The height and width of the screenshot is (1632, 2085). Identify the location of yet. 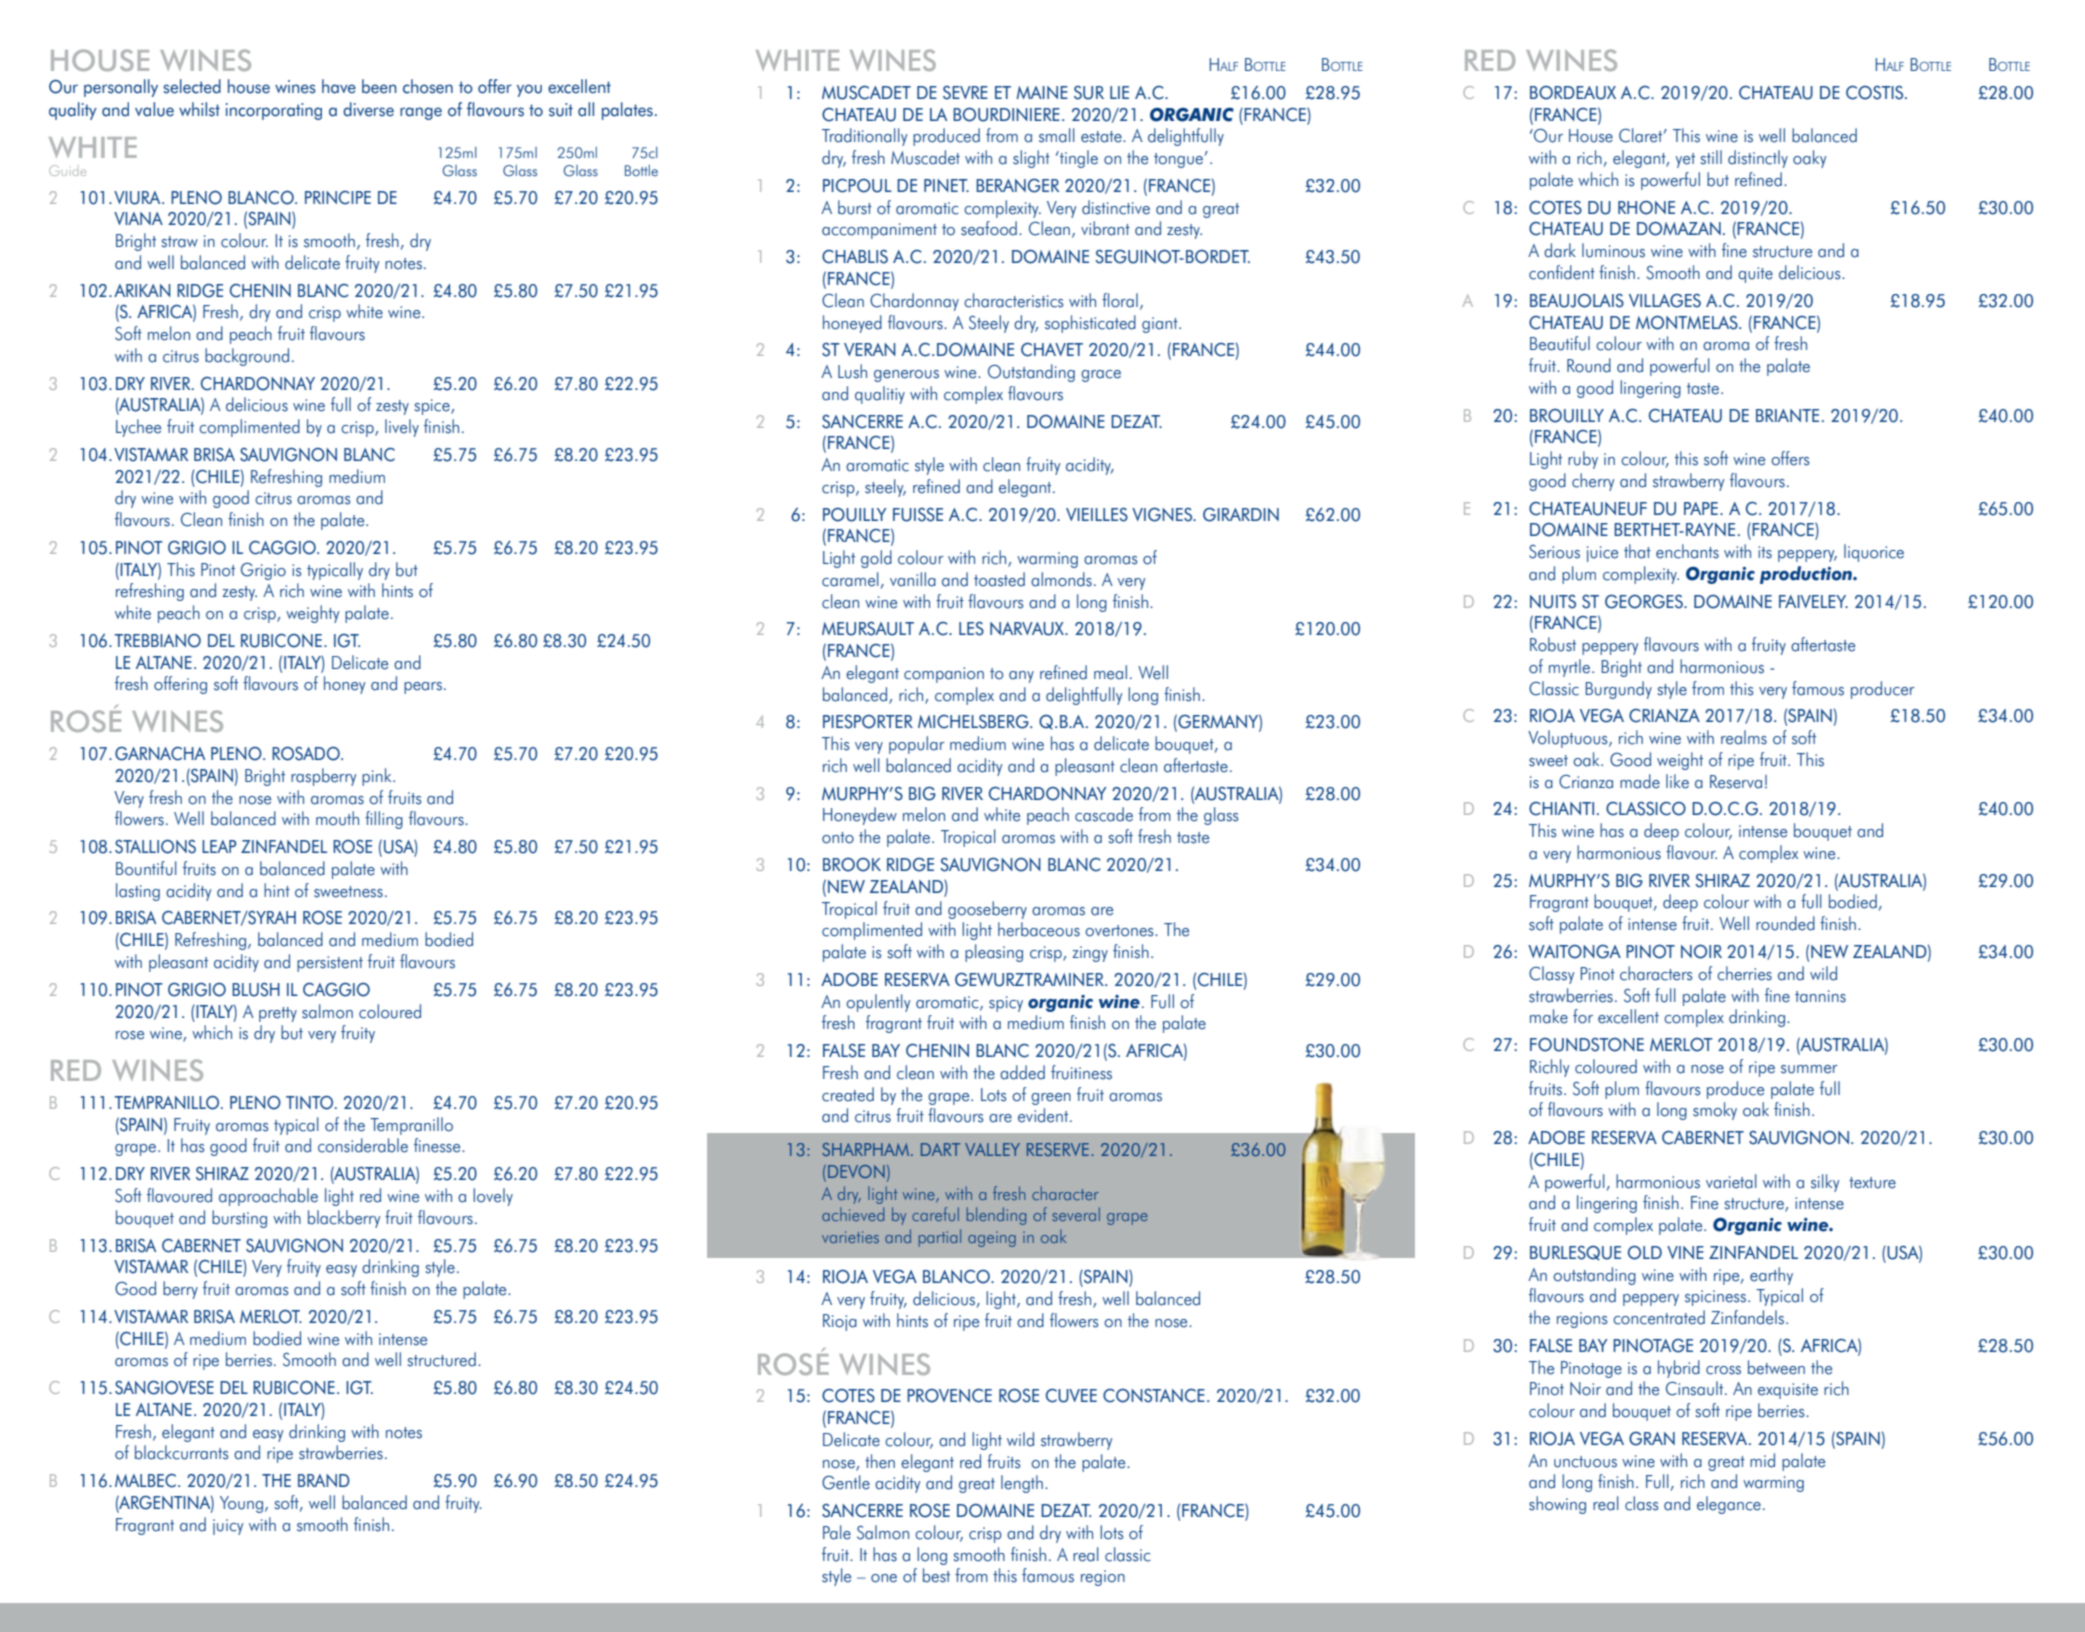
(1685, 160).
